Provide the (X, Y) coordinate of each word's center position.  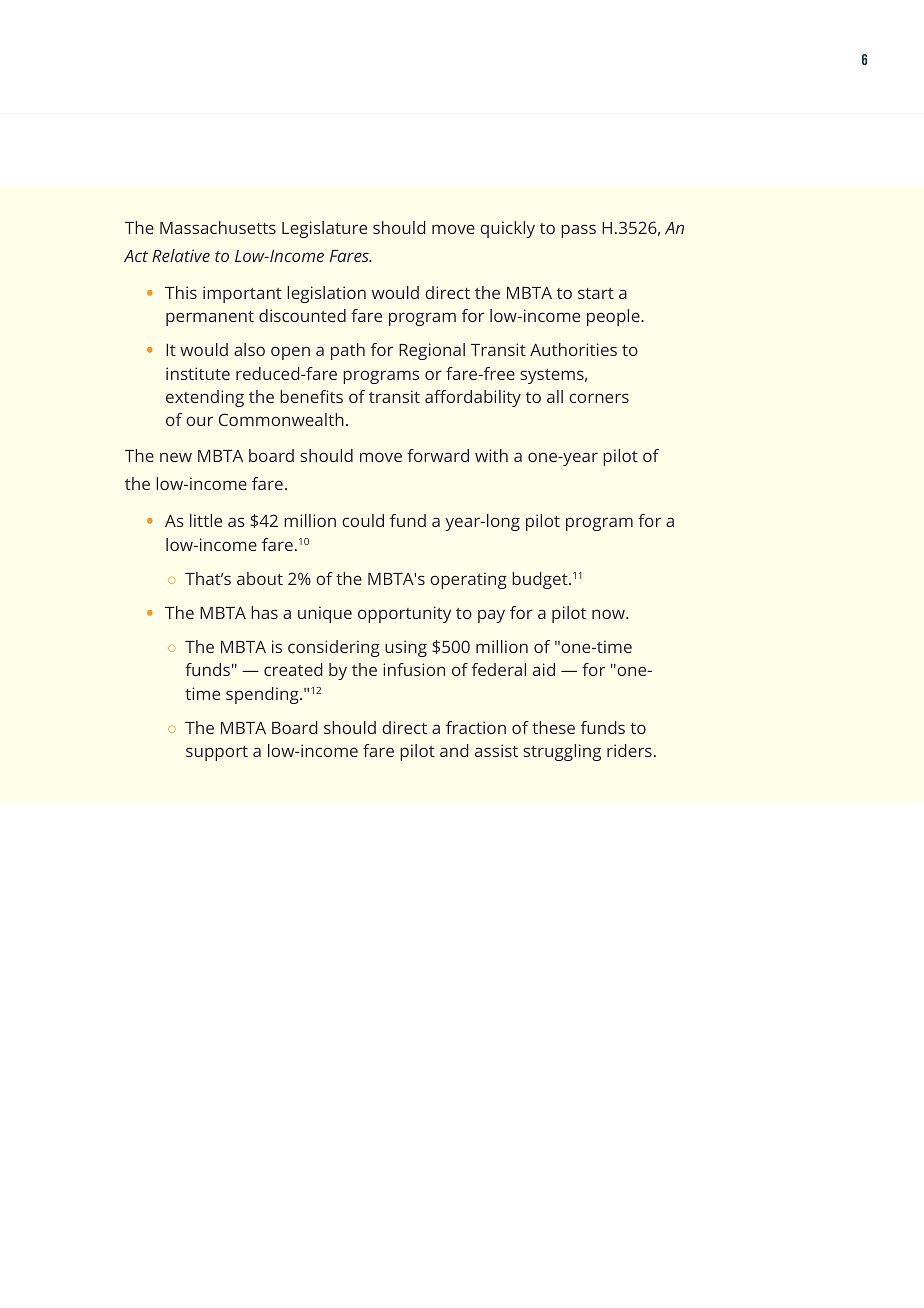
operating (468, 580)
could (363, 520)
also (249, 349)
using (406, 648)
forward (438, 455)
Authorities (573, 349)
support (217, 753)
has (264, 612)
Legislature (324, 229)
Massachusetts (218, 227)
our (199, 421)
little (206, 520)
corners (599, 398)
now (609, 614)
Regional (432, 351)
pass (578, 231)
